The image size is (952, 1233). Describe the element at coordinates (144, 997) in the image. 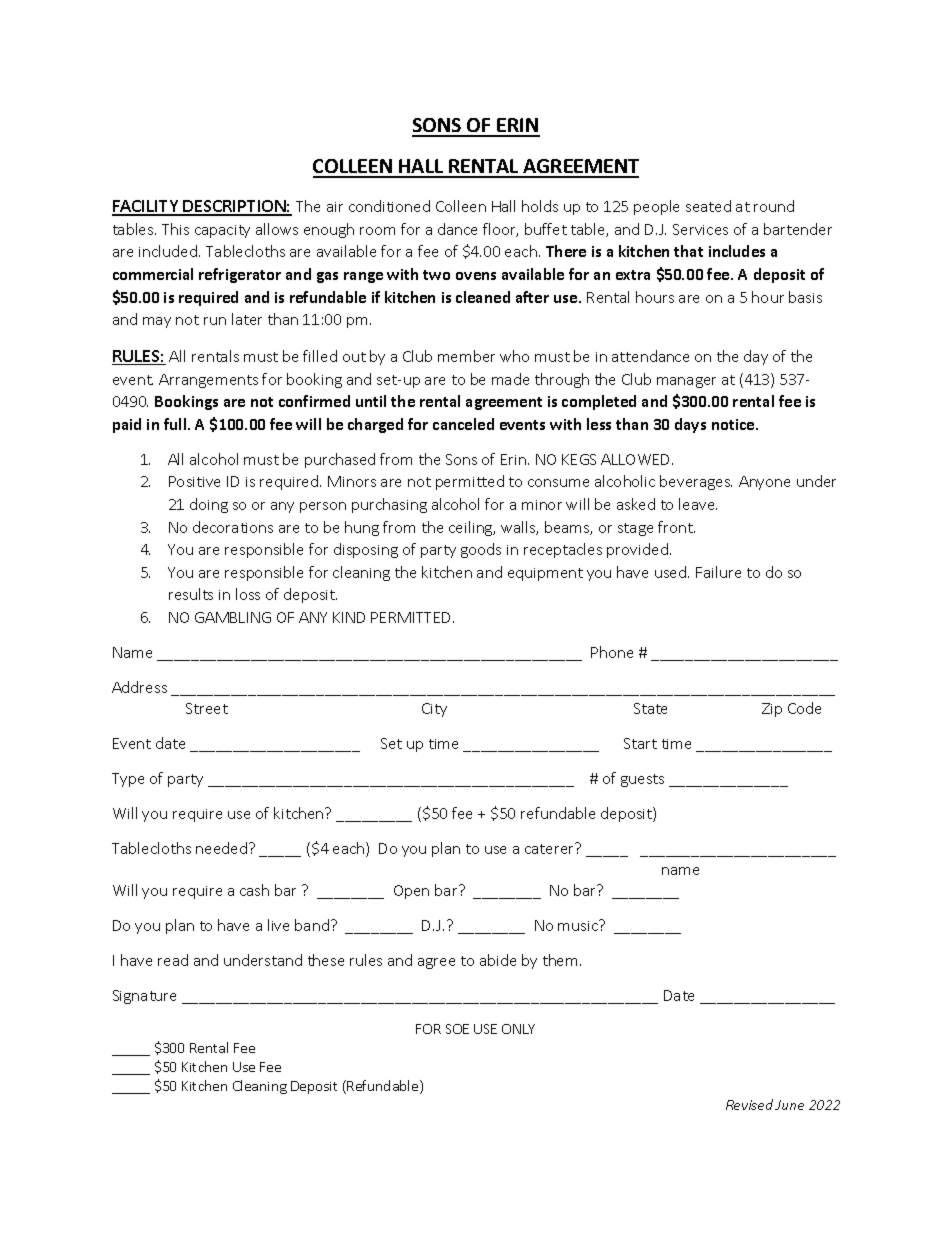

I see `Signature` at that location.
